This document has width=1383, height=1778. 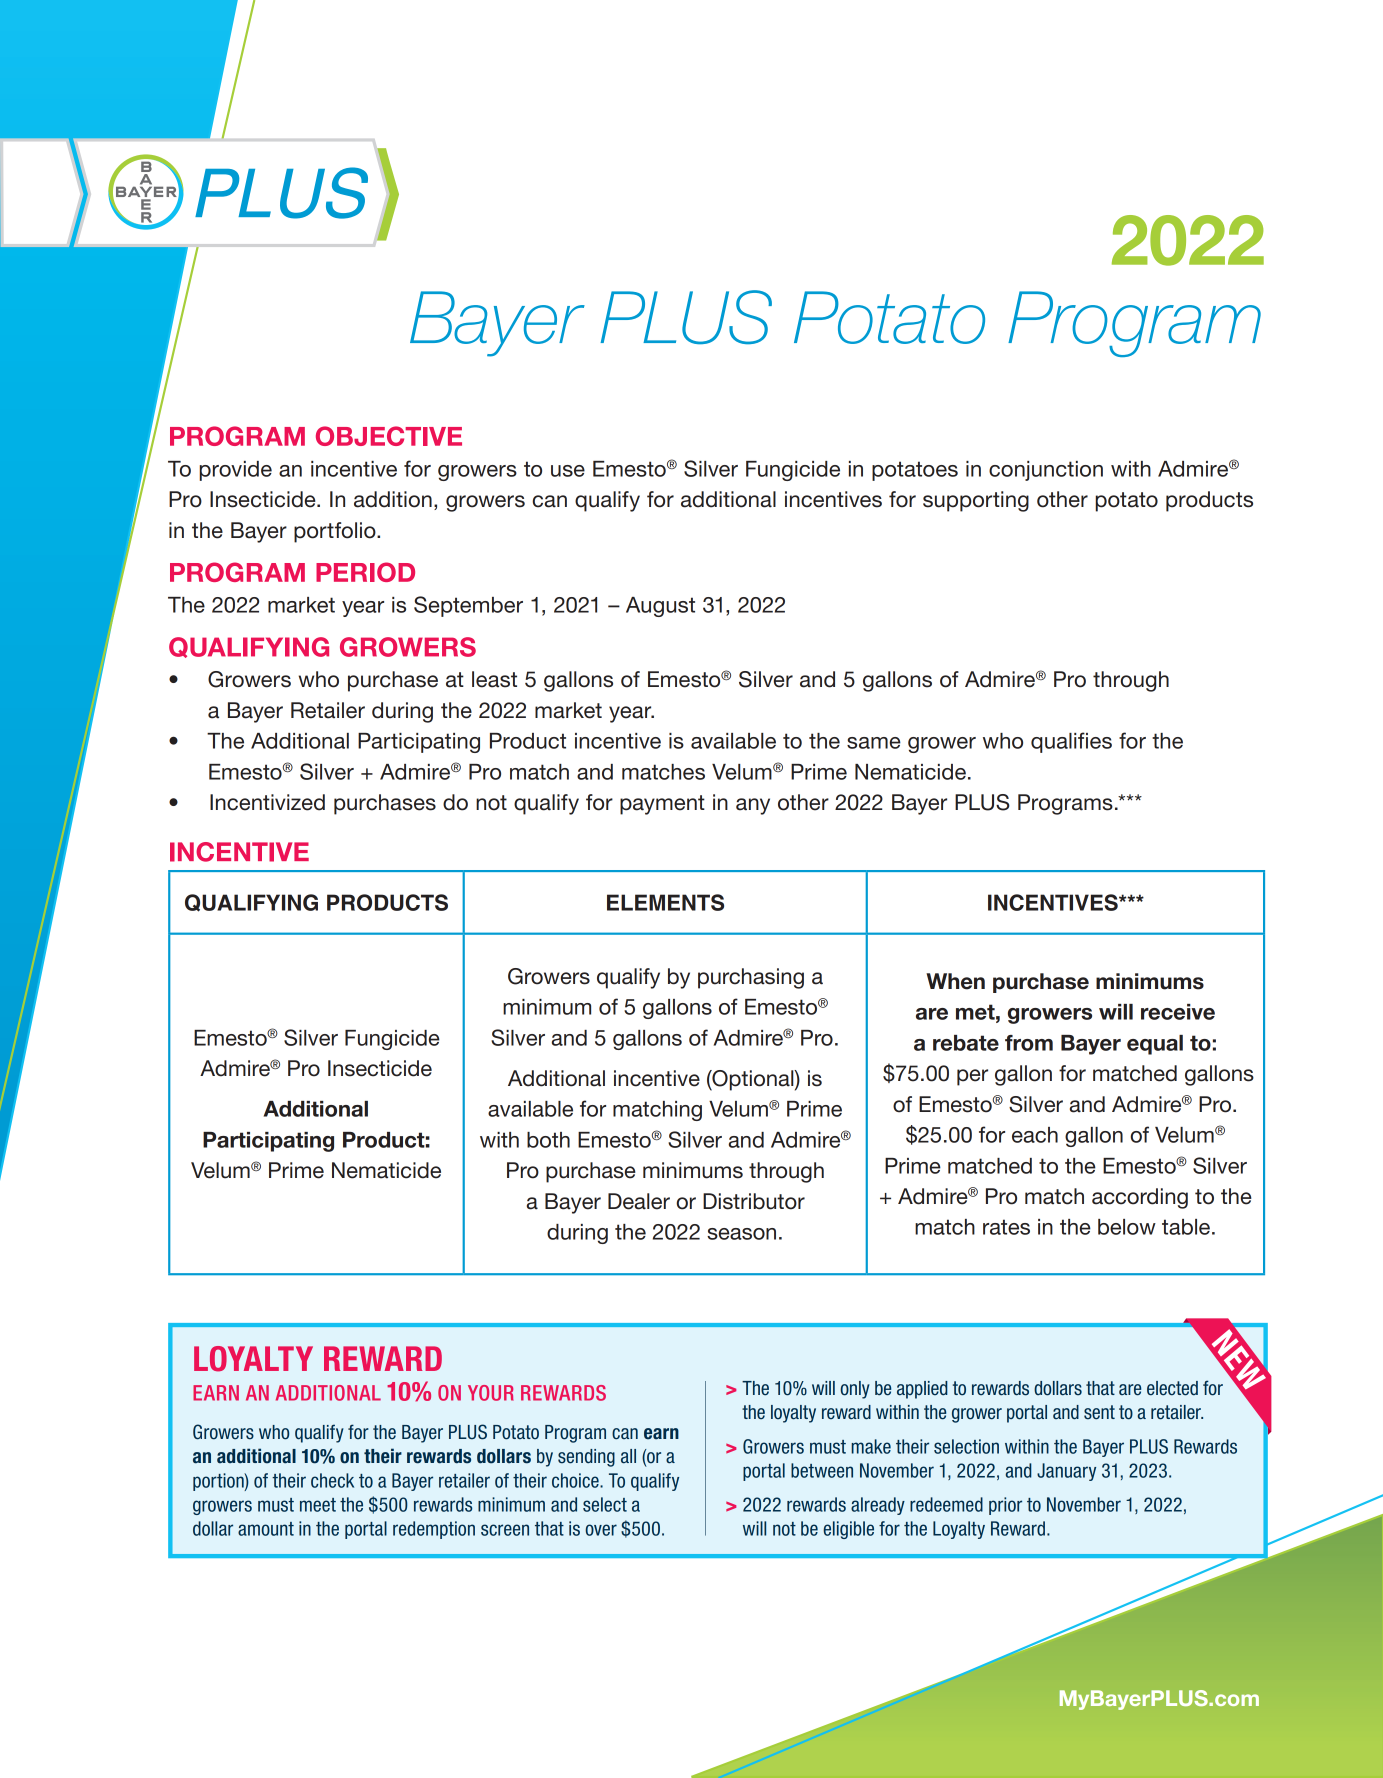 I want to click on below, so click(x=1127, y=1227).
